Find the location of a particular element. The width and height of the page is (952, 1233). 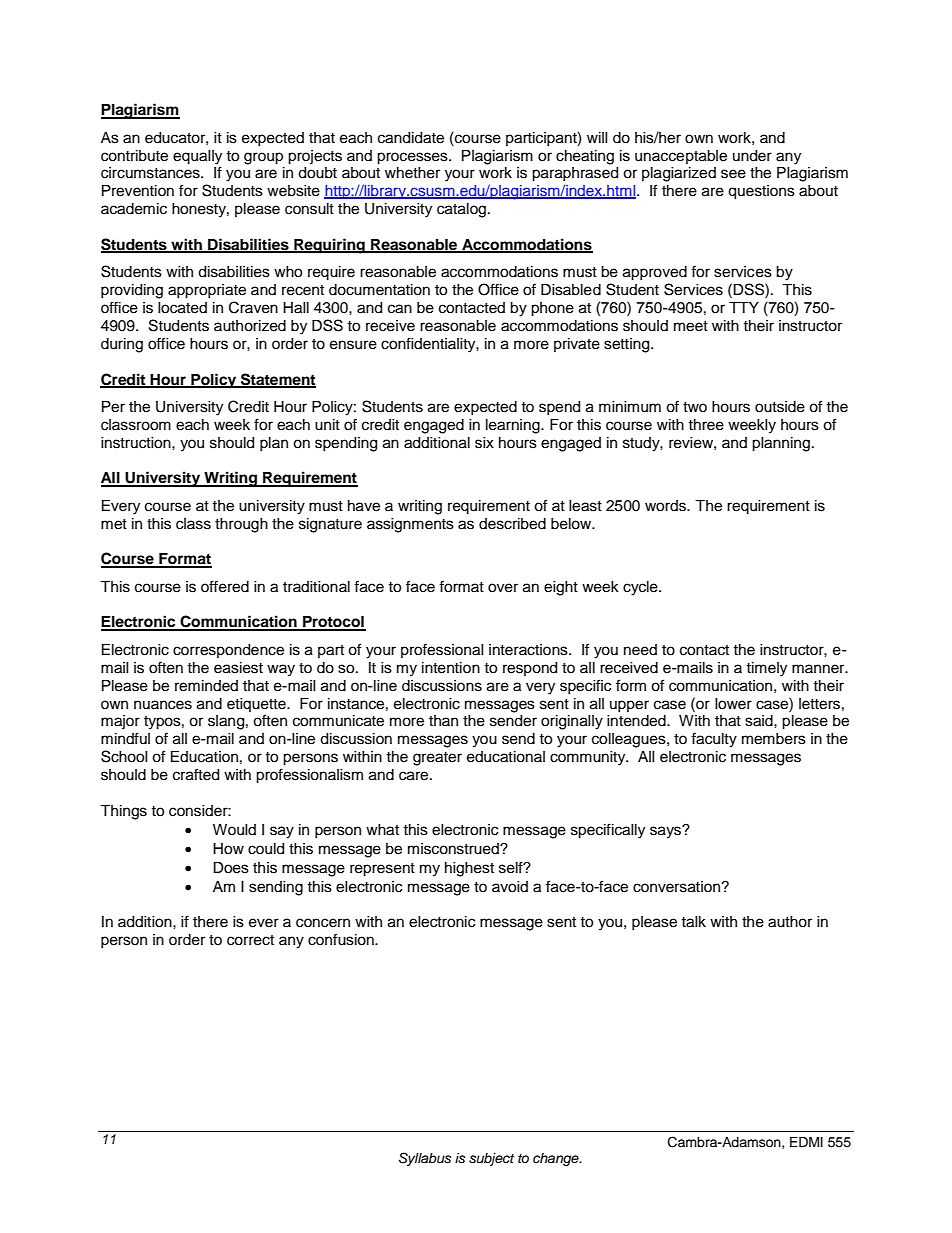

subject is located at coordinates (491, 1159).
